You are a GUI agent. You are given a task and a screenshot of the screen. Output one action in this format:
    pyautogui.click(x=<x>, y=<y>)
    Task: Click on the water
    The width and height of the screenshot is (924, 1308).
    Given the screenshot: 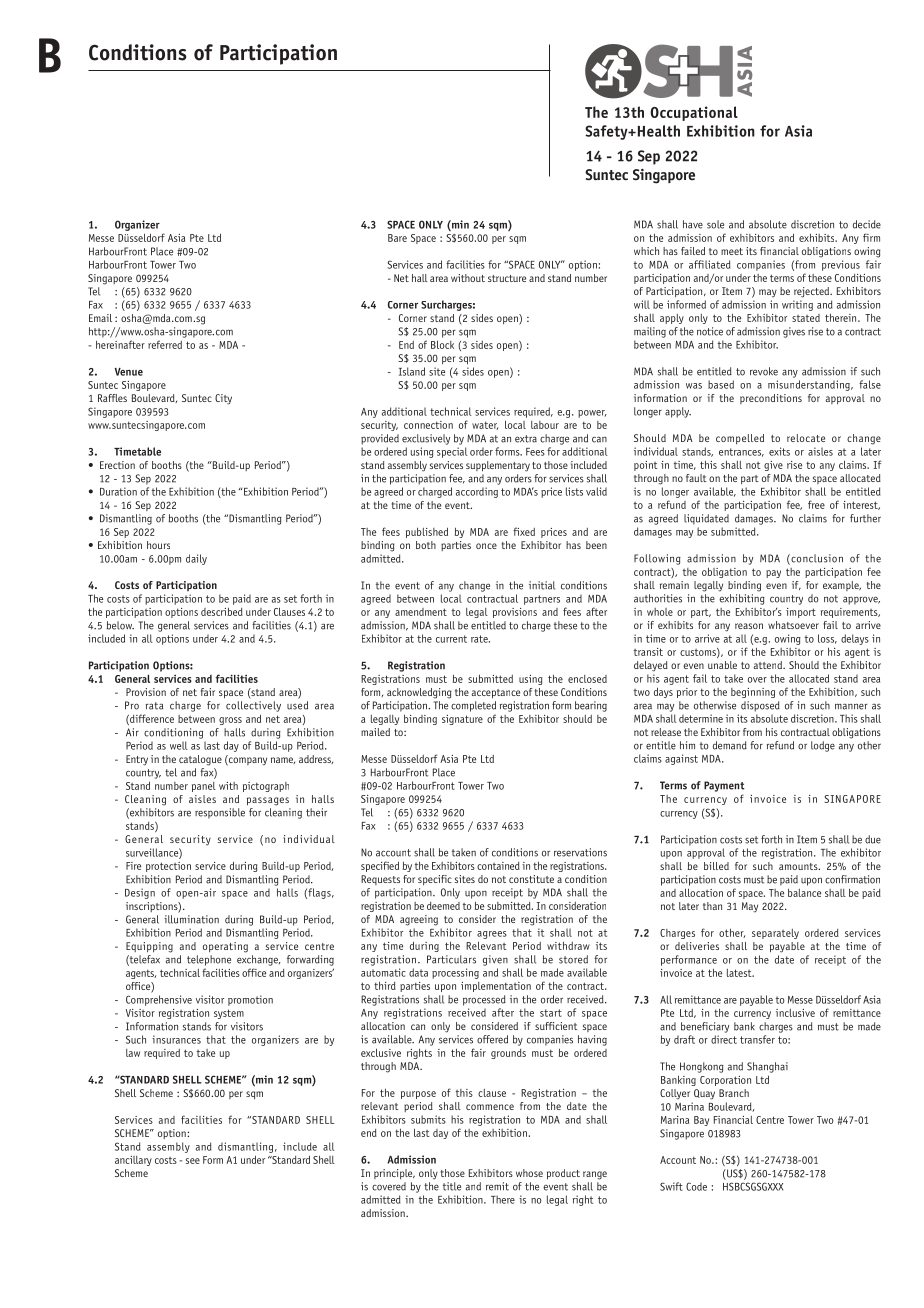 What is the action you would take?
    pyautogui.click(x=485, y=426)
